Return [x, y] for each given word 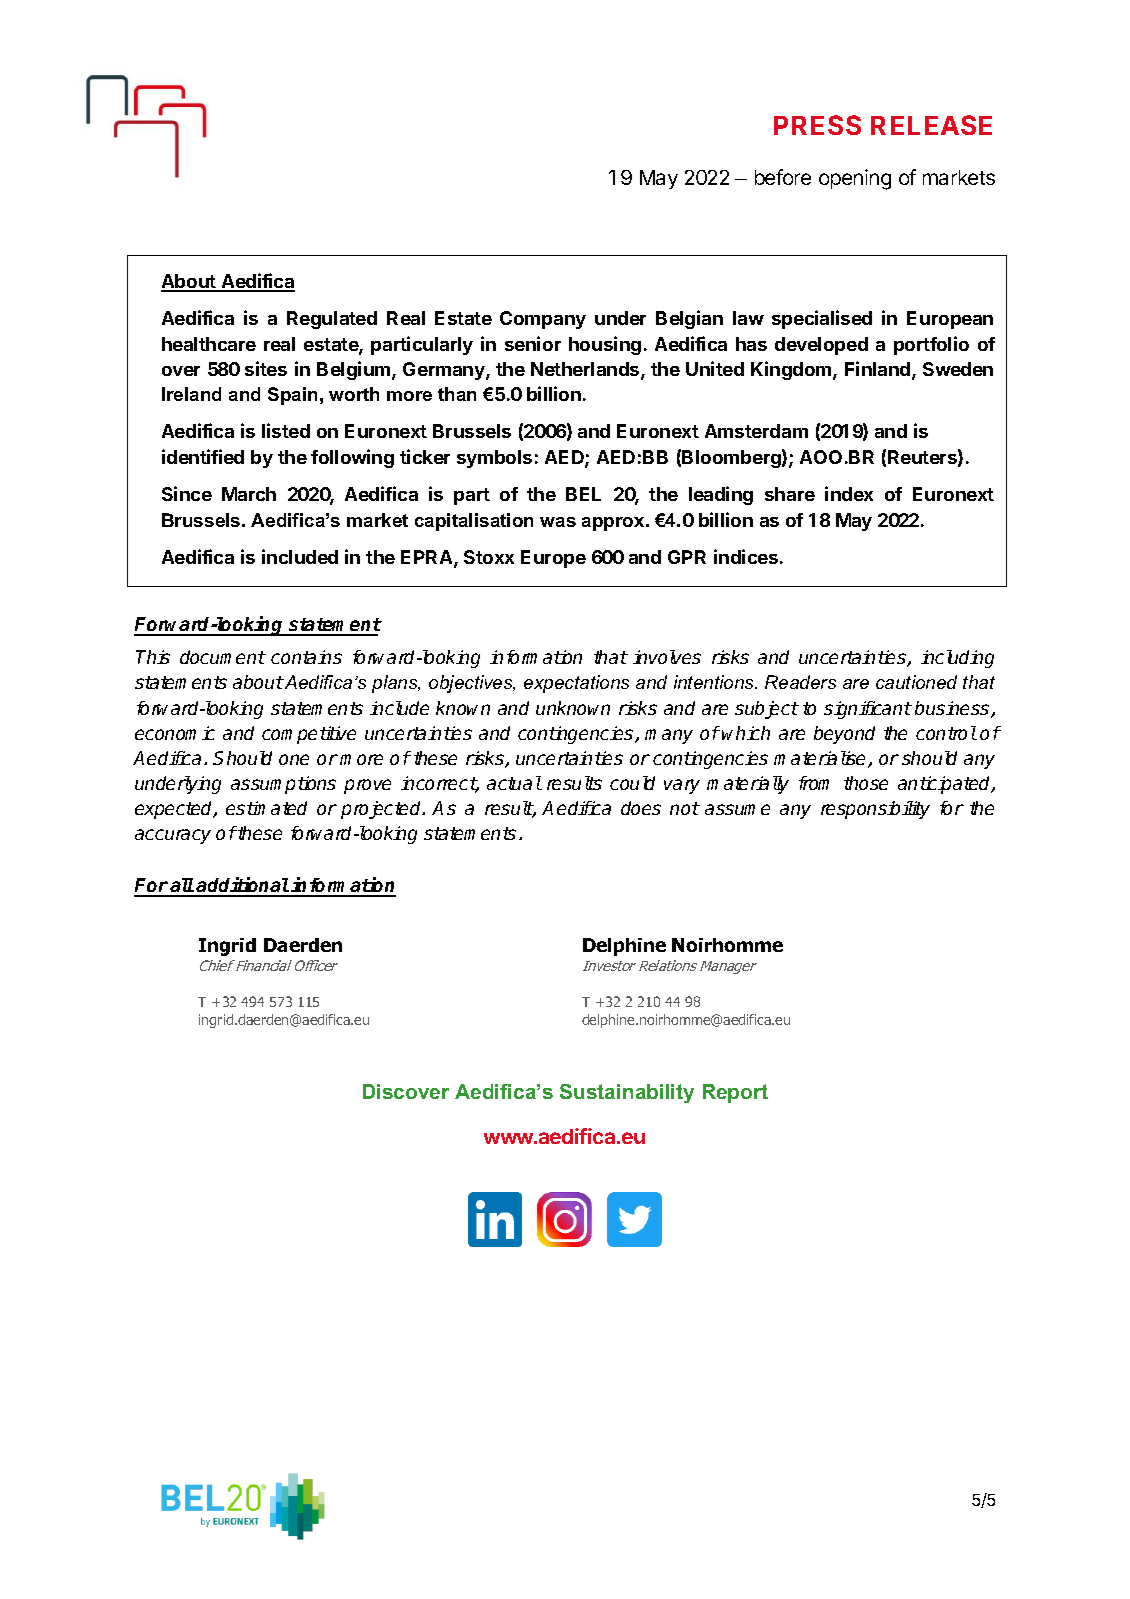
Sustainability [627, 1093]
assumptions [283, 785]
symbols [494, 459]
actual [514, 783]
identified [203, 456]
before [783, 177]
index [849, 493]
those [866, 783]
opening [855, 179]
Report [735, 1093]
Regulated [332, 320]
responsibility [875, 810]
